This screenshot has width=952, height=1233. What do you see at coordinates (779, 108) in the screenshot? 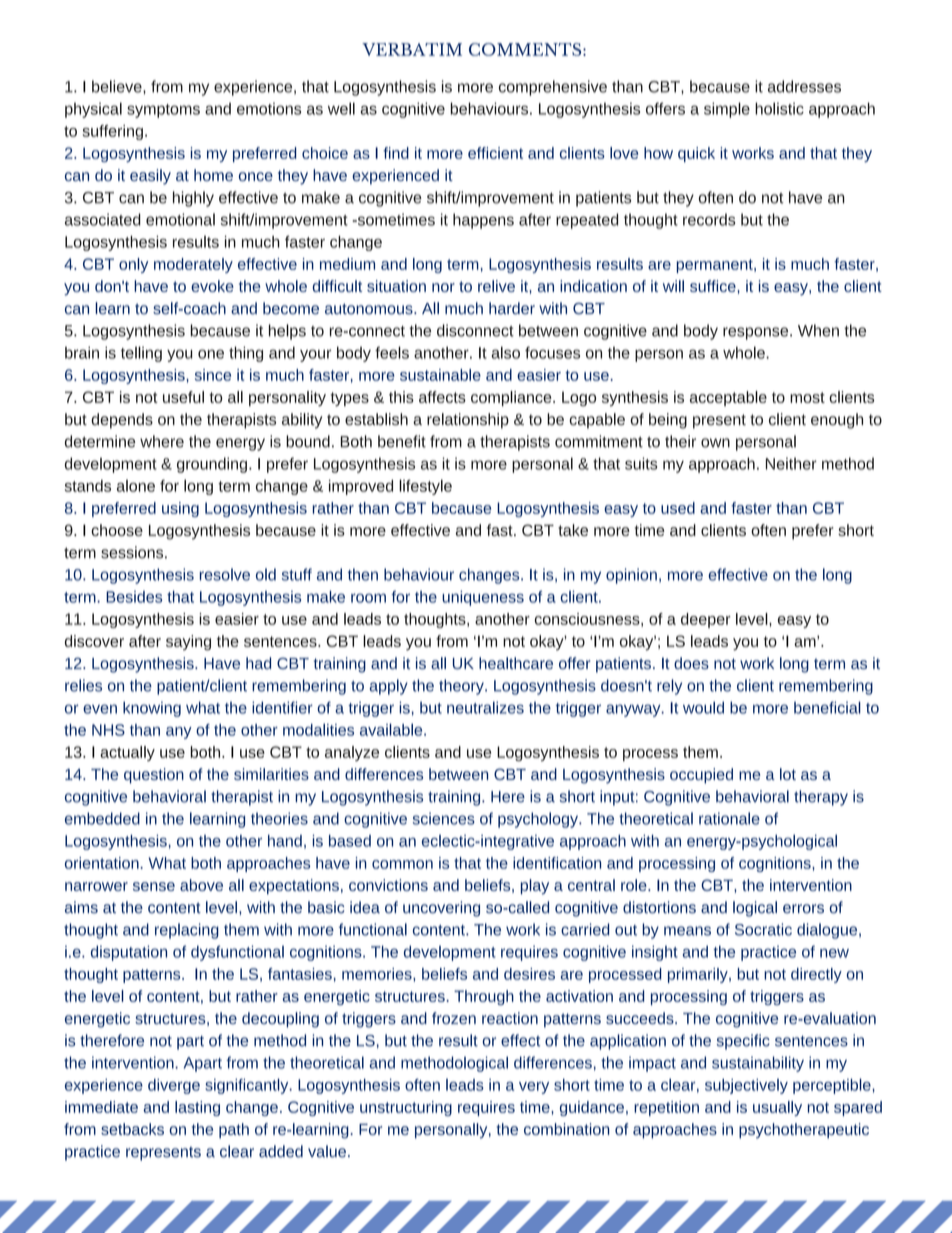
I see `holistic` at bounding box center [779, 108].
